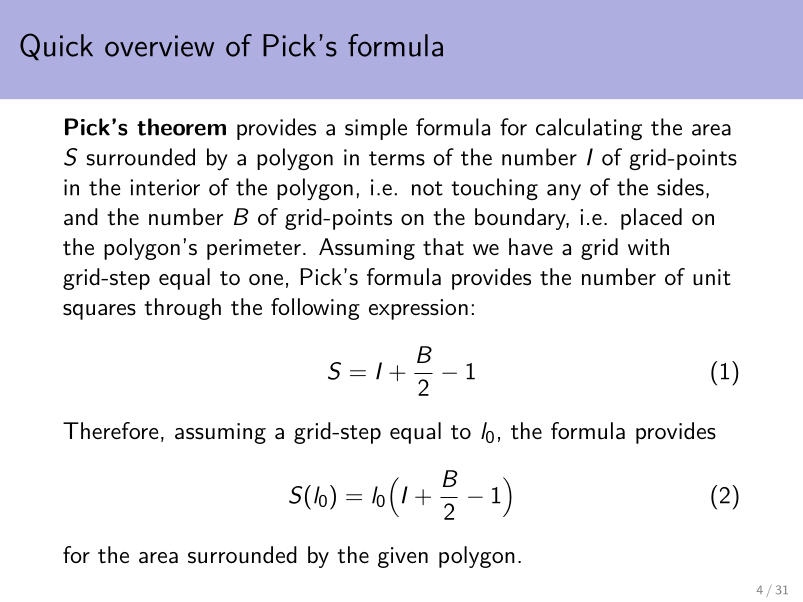  Describe the element at coordinates (589, 129) in the screenshot. I see `calculating` at that location.
